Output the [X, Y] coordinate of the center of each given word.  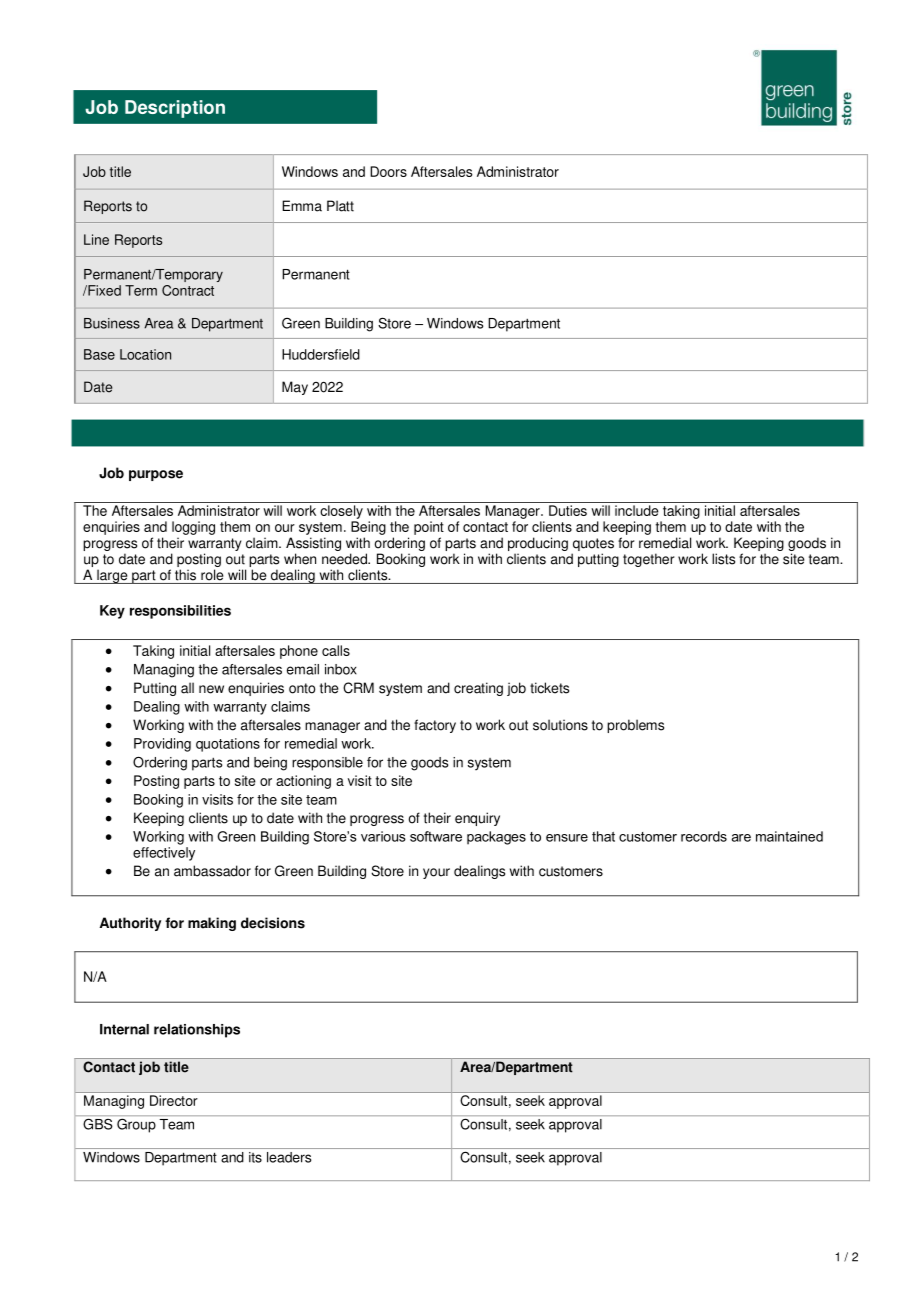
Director [174, 1100]
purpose [156, 475]
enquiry [477, 819]
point [429, 528]
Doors [388, 171]
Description [175, 109]
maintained [789, 836]
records [704, 836]
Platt [340, 206]
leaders [289, 1157]
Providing [162, 745]
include [637, 510]
